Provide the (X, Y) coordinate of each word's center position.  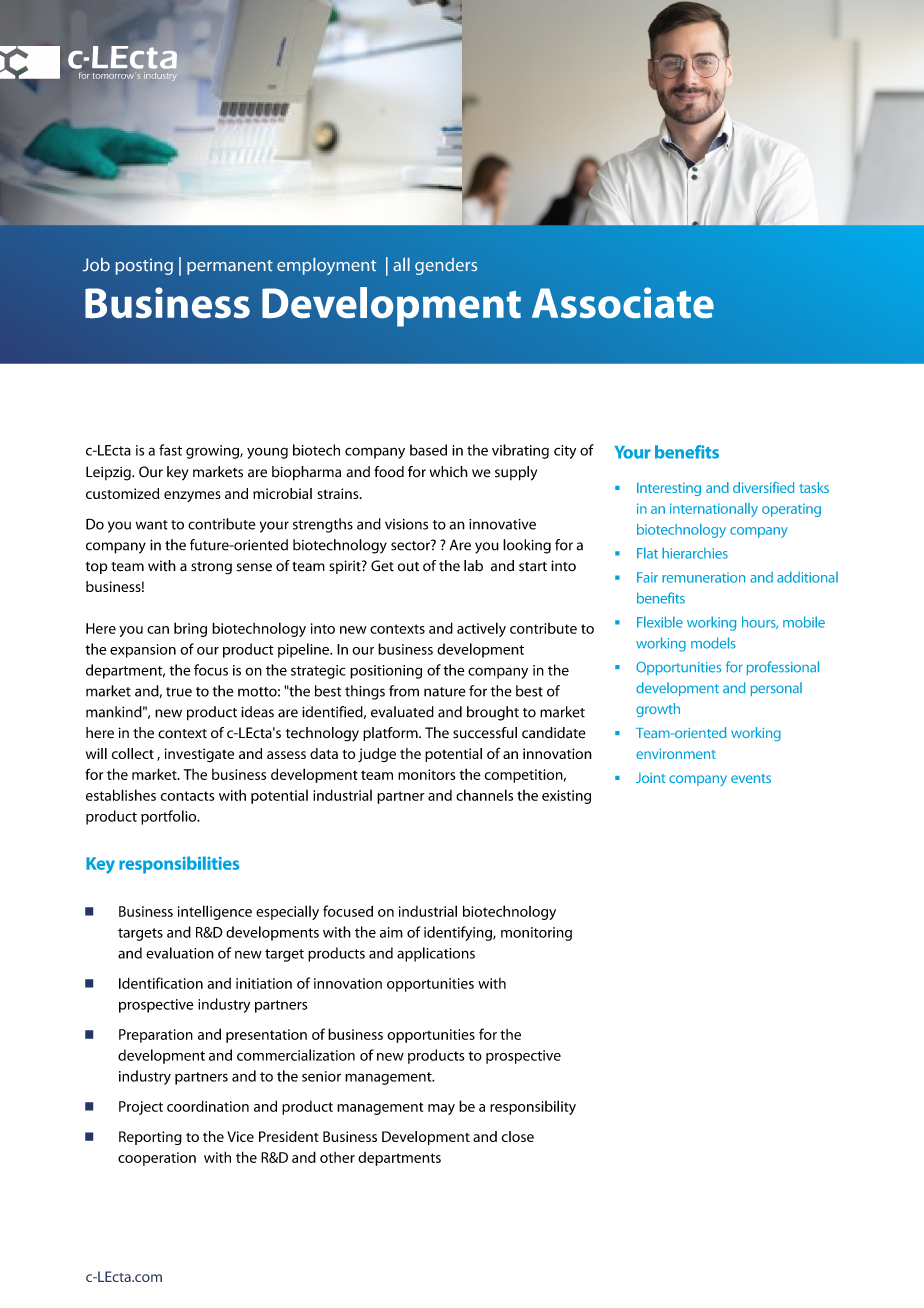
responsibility (533, 1107)
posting (144, 266)
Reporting (150, 1138)
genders (446, 266)
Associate (623, 302)
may (441, 1109)
